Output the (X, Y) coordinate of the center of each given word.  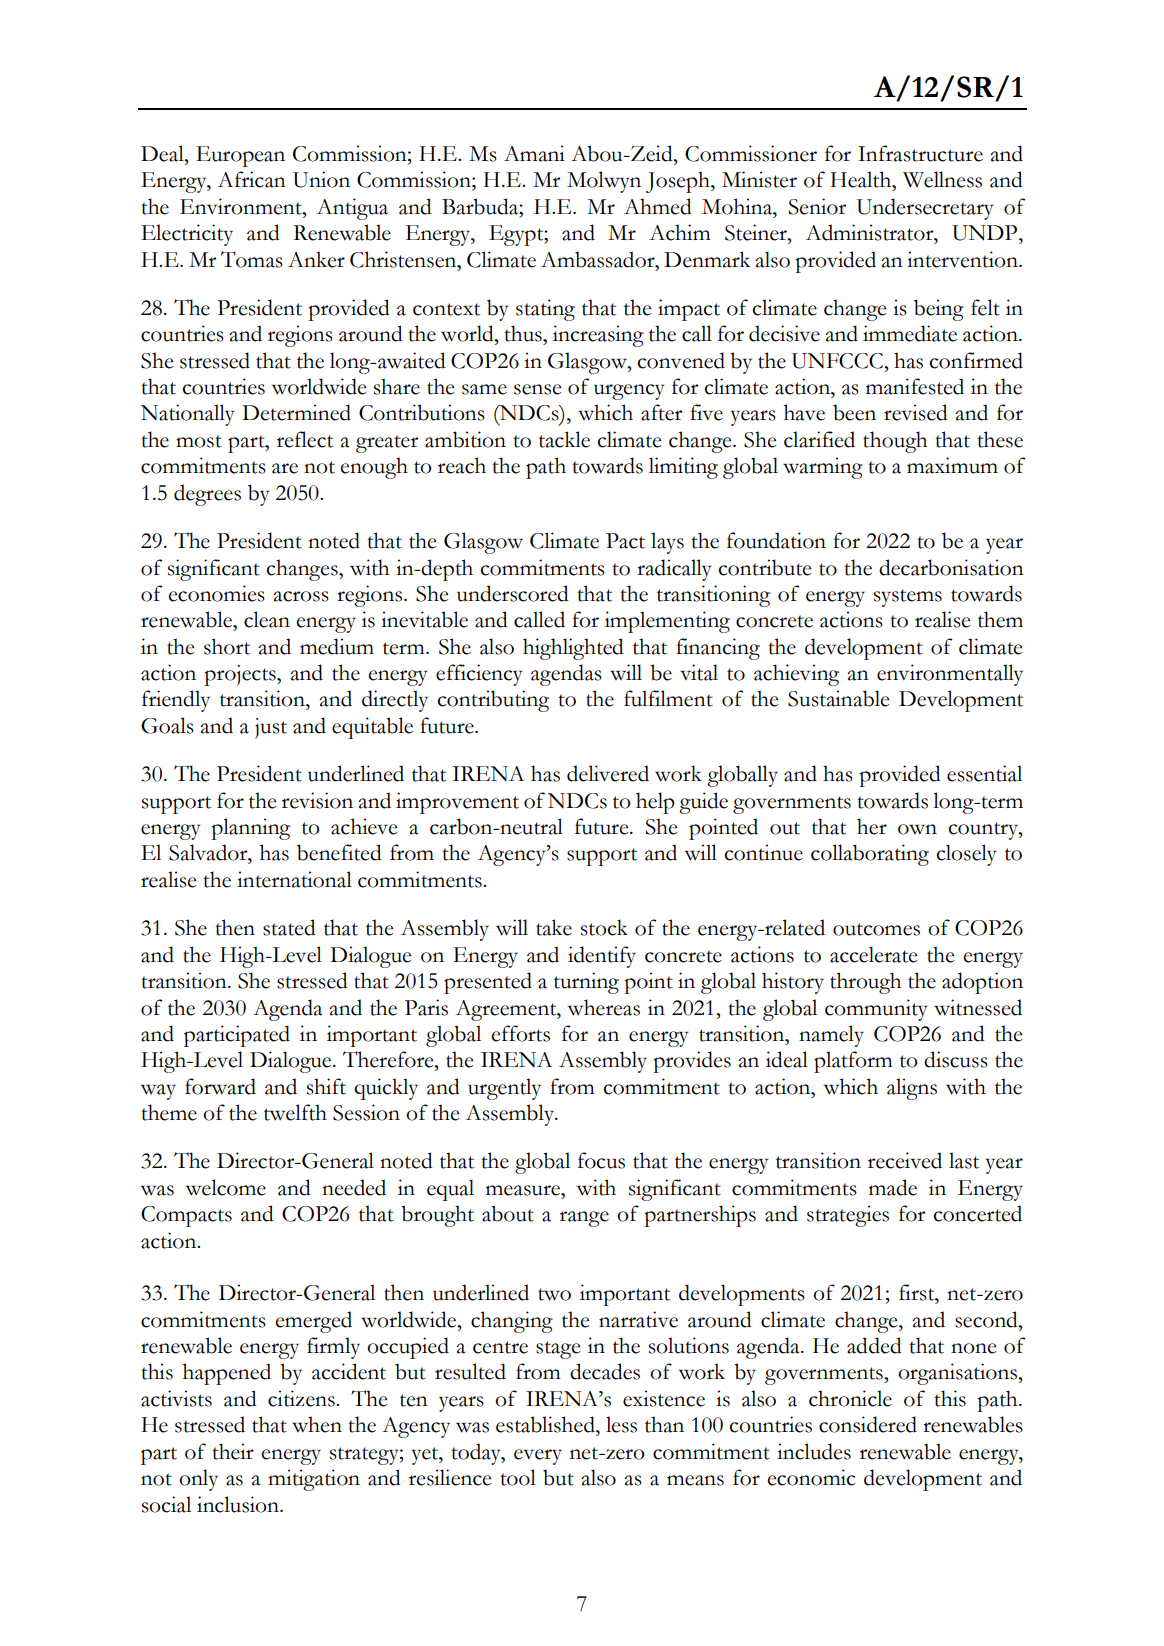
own (917, 829)
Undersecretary (925, 209)
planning (250, 829)
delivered (608, 773)
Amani (534, 153)
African (252, 179)
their (233, 1451)
